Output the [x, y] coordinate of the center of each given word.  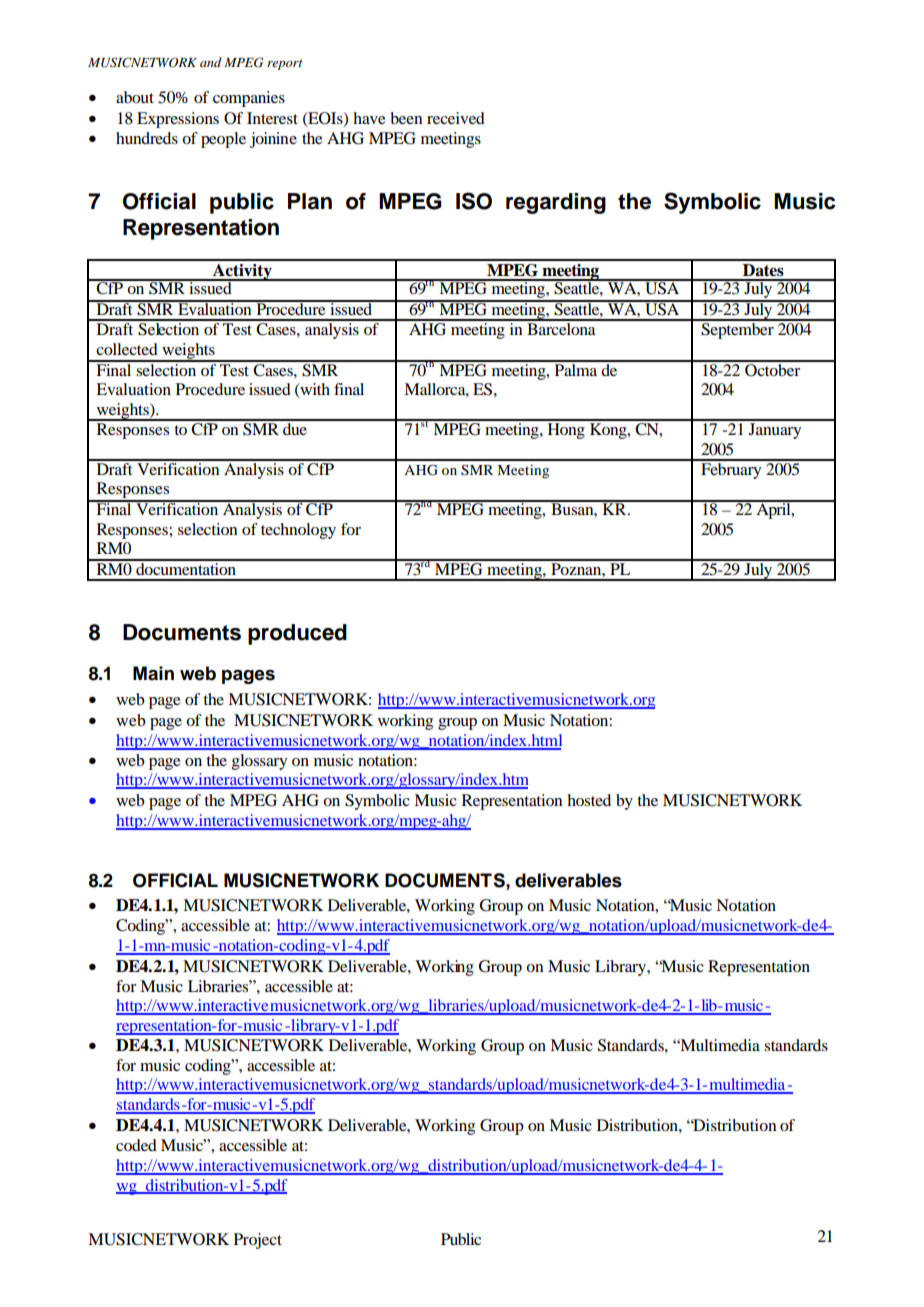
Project [258, 1241]
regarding [556, 203]
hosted [589, 800]
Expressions [178, 120]
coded [136, 1145]
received [456, 118]
